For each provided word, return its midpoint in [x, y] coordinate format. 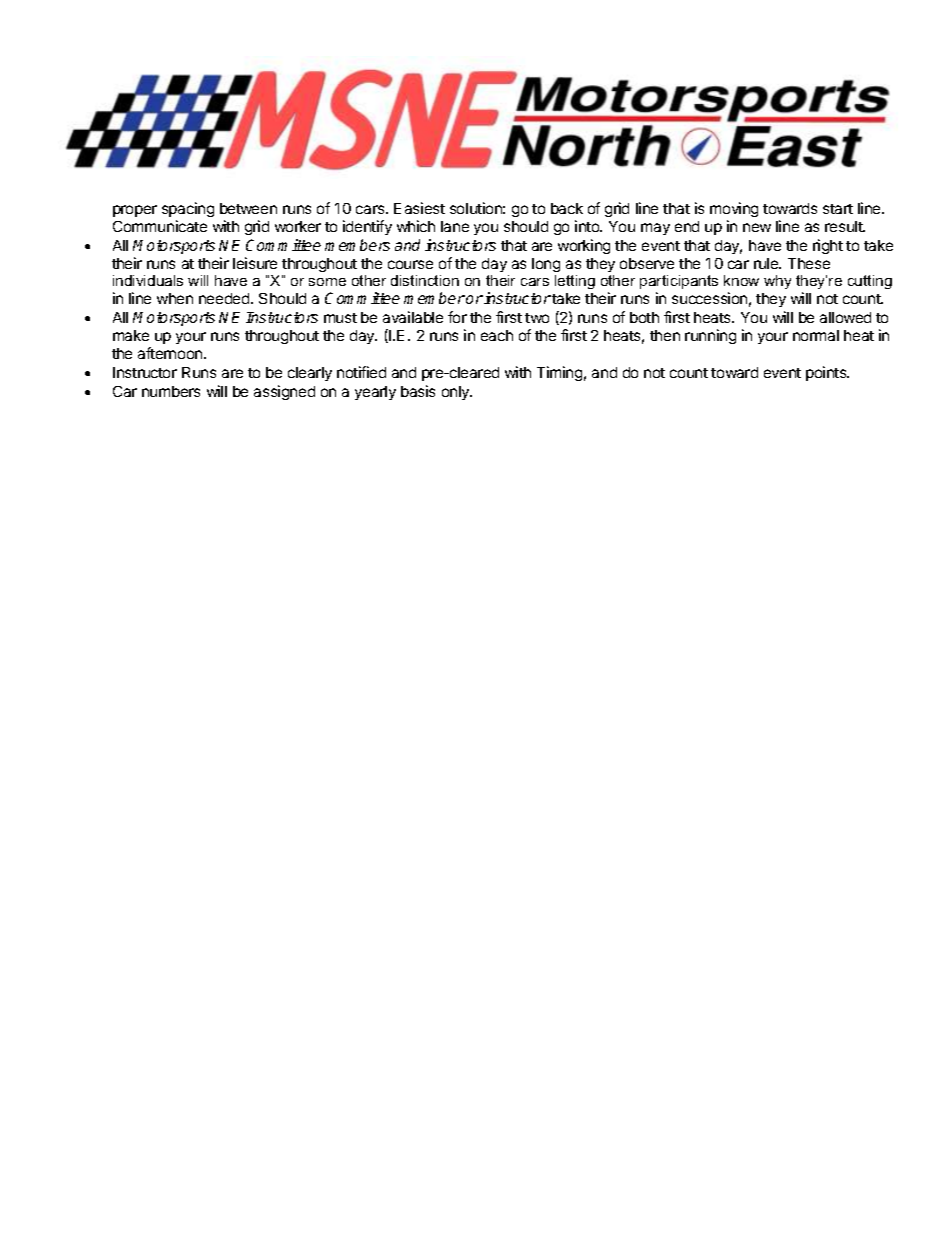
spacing [188, 209]
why [777, 282]
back [567, 208]
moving [734, 209]
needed [225, 298]
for [457, 317]
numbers [171, 391]
